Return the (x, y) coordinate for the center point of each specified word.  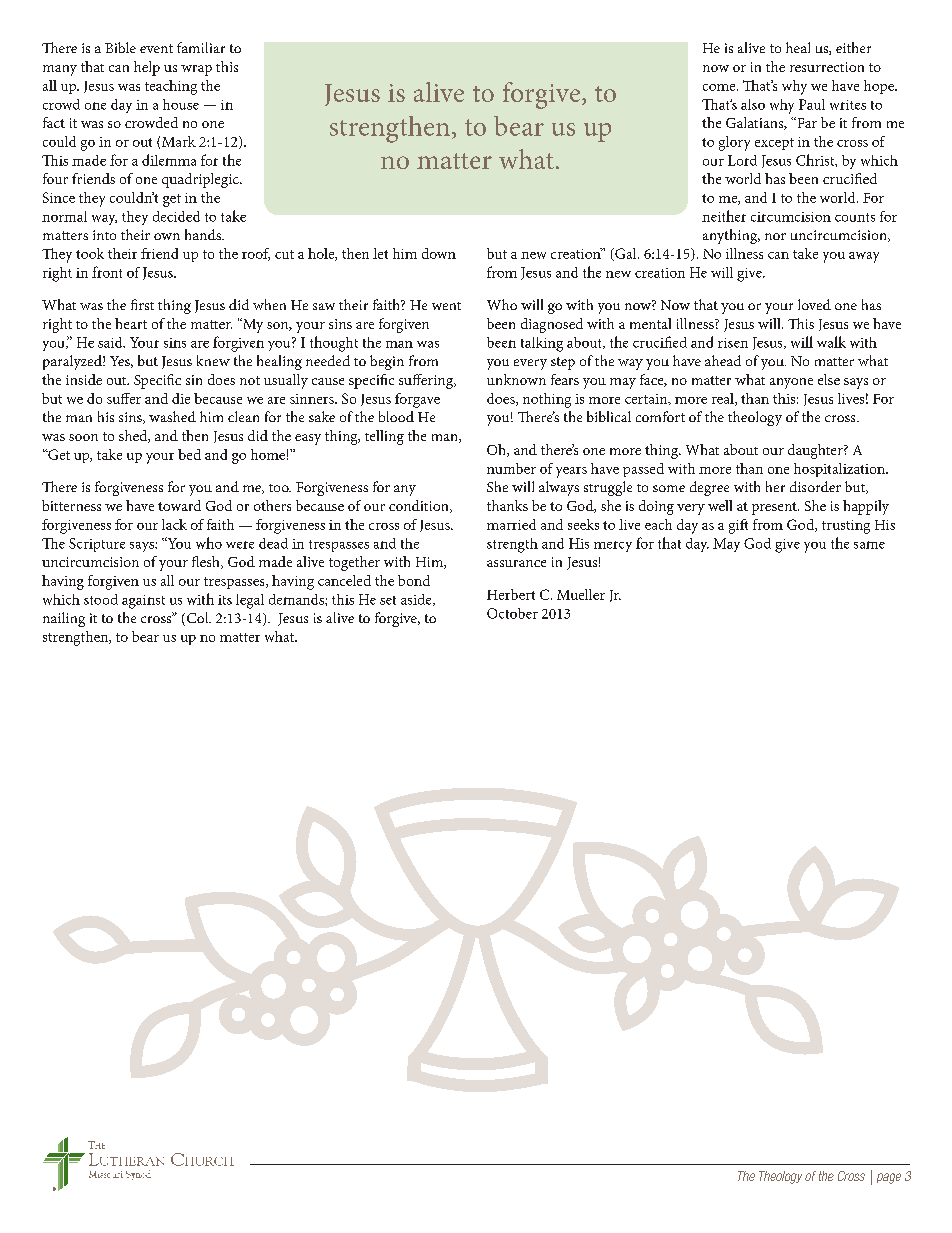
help (147, 68)
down (439, 253)
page (889, 1178)
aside (417, 600)
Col (197, 619)
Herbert (511, 594)
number (511, 468)
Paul (812, 104)
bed (189, 454)
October (512, 613)
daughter (816, 451)
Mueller (581, 594)
